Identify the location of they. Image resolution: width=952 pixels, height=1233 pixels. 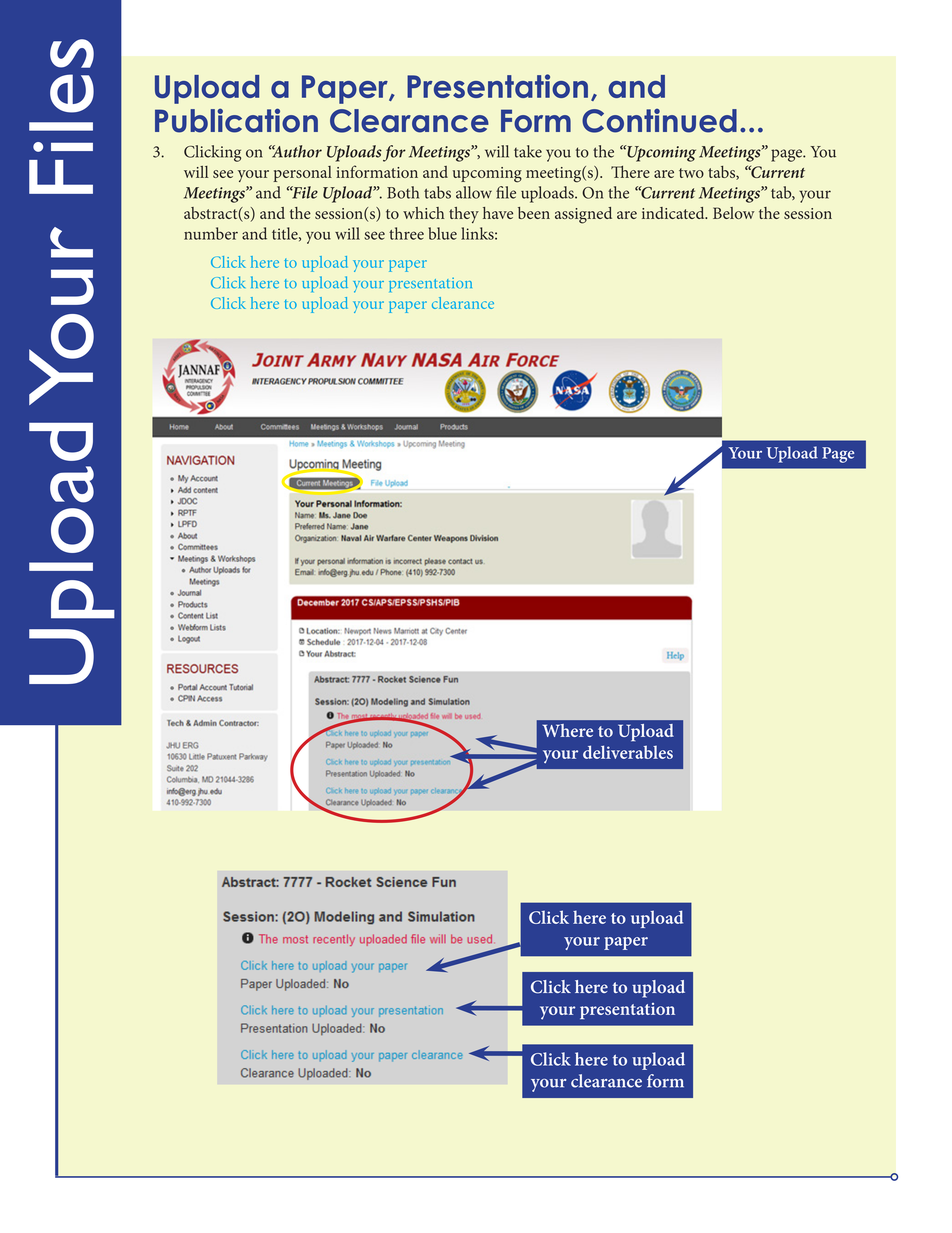
(464, 215).
